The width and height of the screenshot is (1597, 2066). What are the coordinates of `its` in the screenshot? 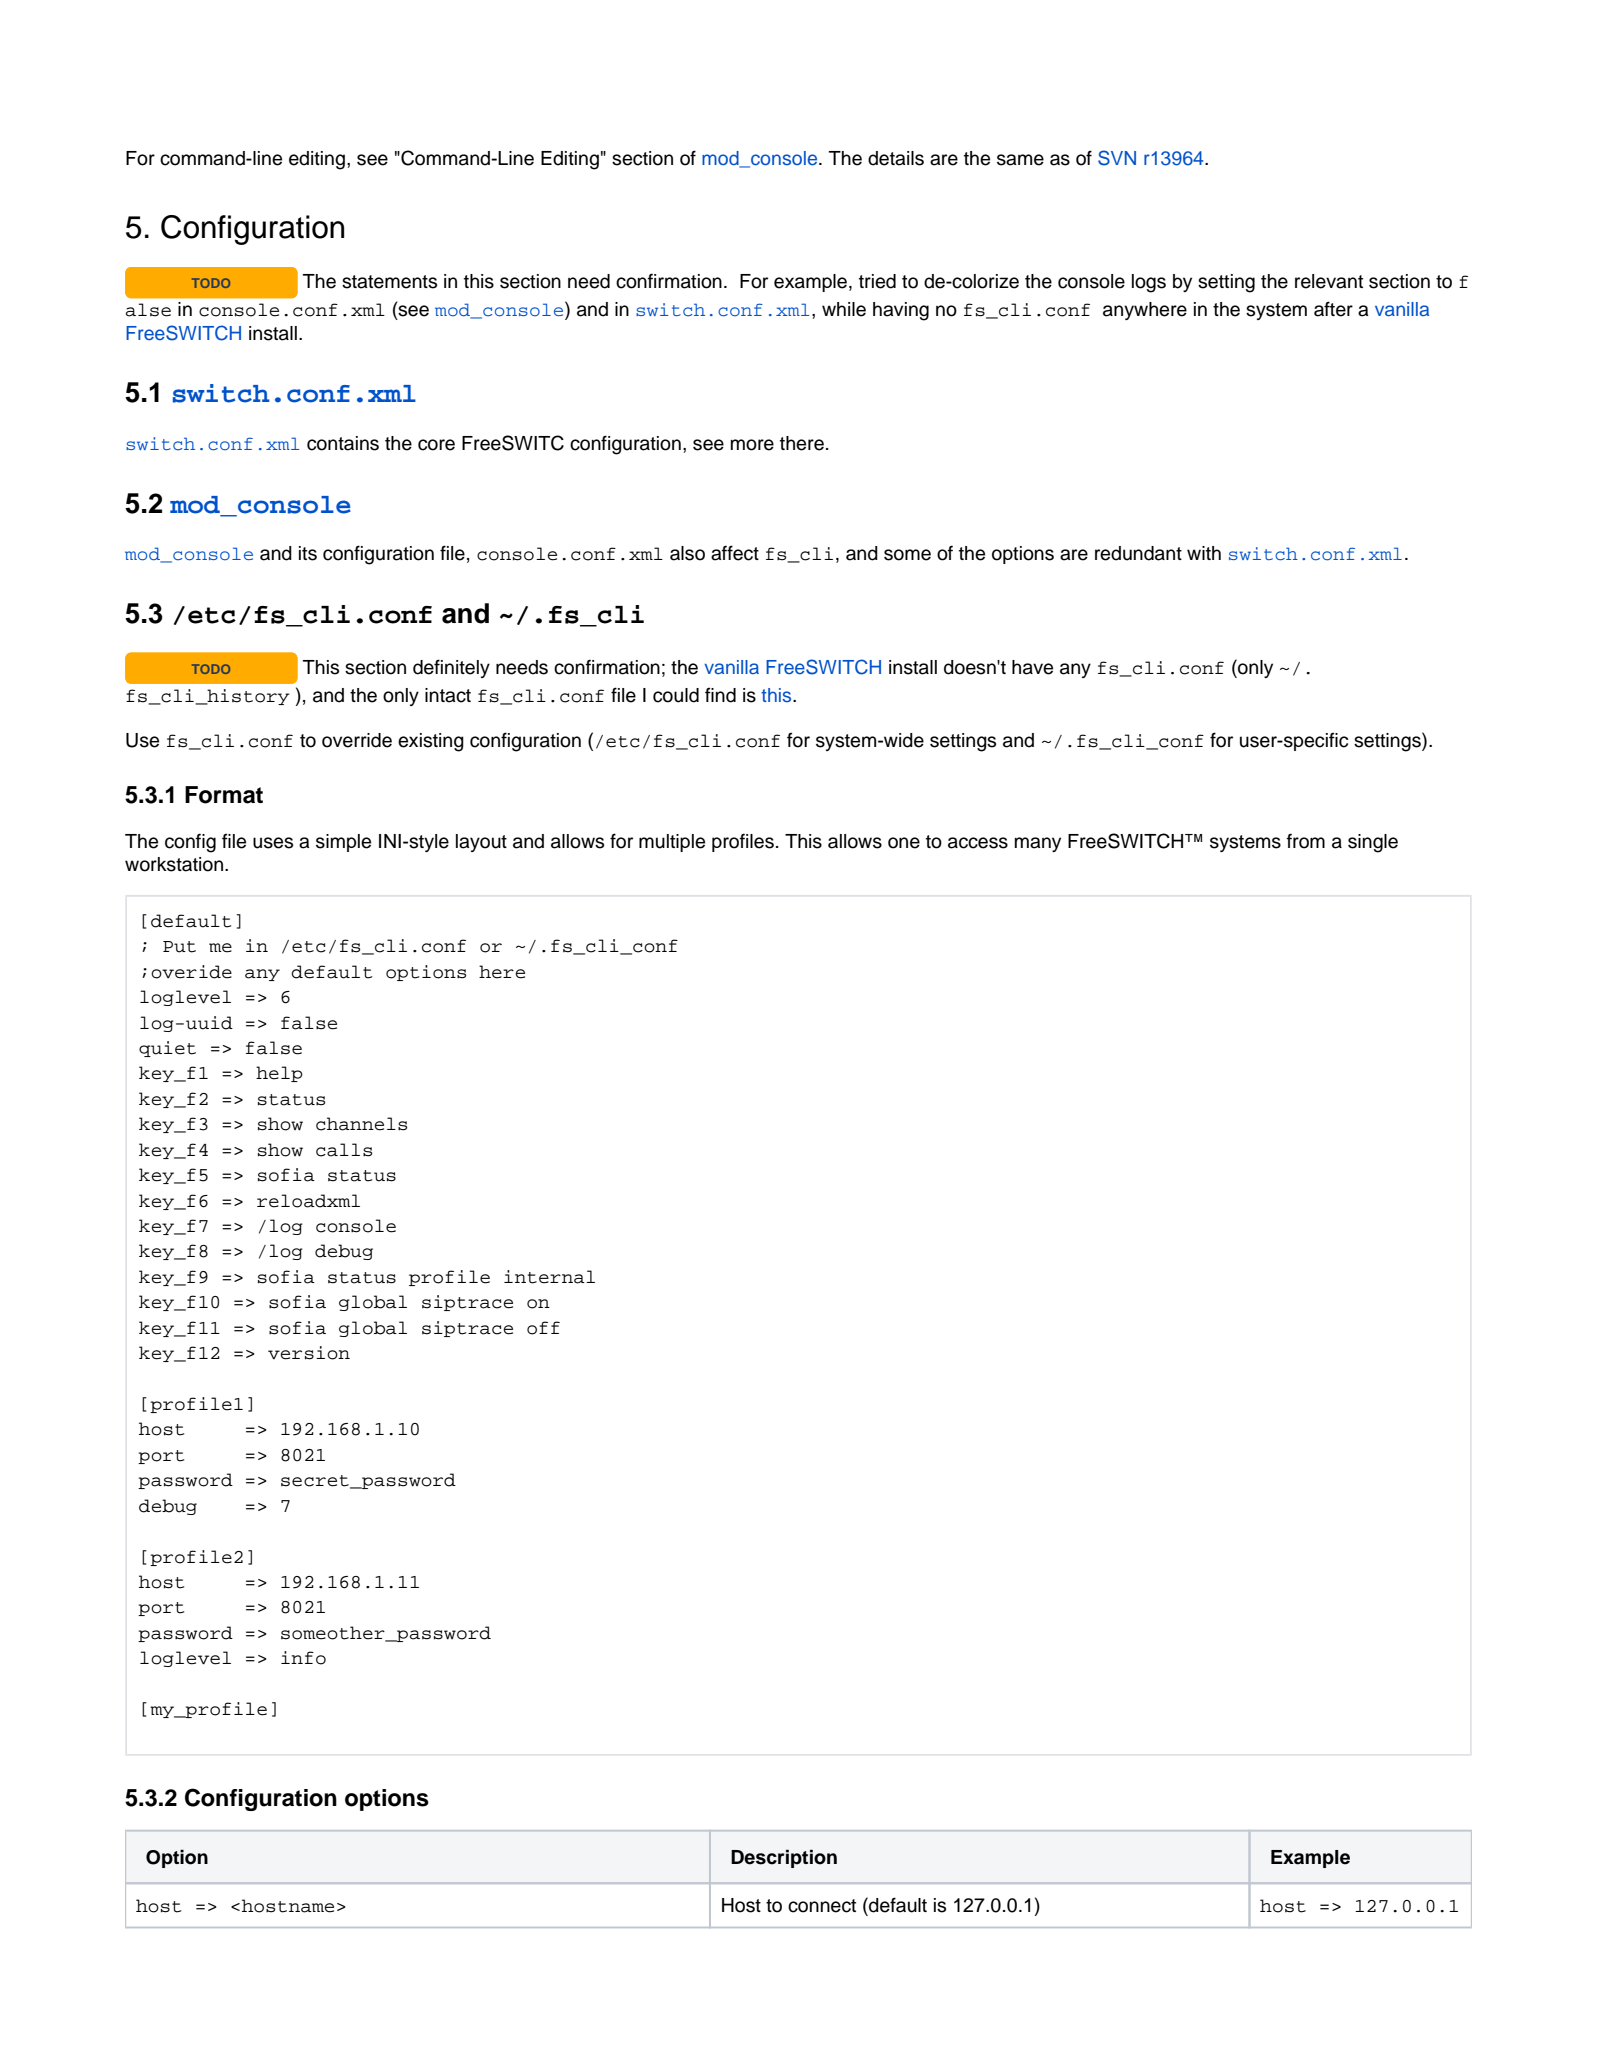 It's located at (308, 553).
